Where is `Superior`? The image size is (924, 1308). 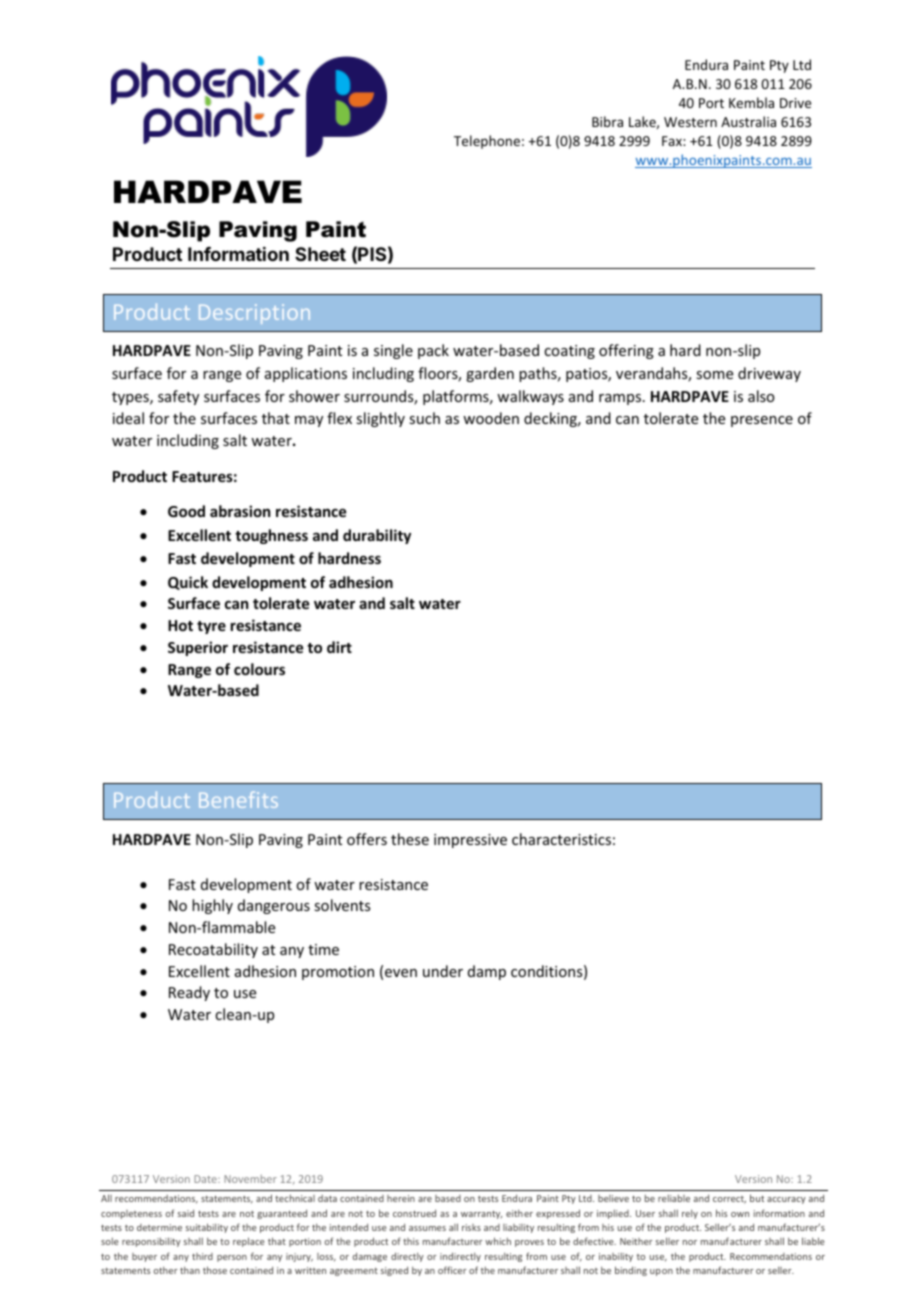 Superior is located at coordinates (198, 648).
